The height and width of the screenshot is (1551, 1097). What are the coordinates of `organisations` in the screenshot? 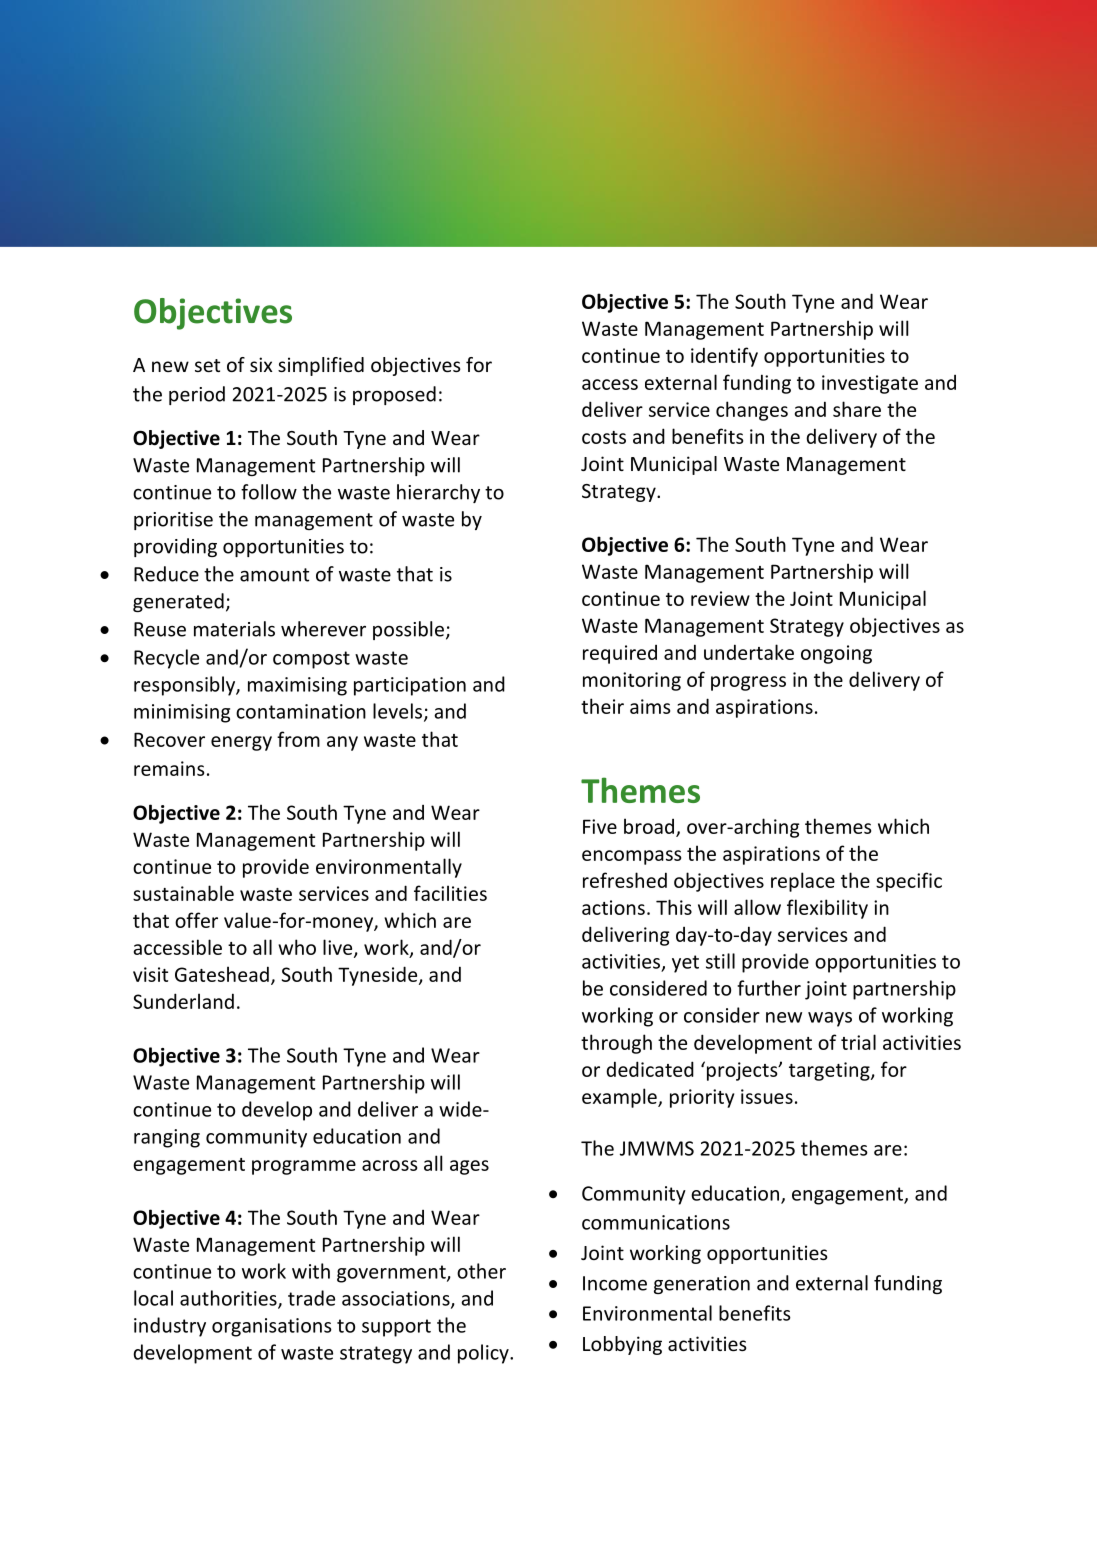 It's located at (272, 1327).
